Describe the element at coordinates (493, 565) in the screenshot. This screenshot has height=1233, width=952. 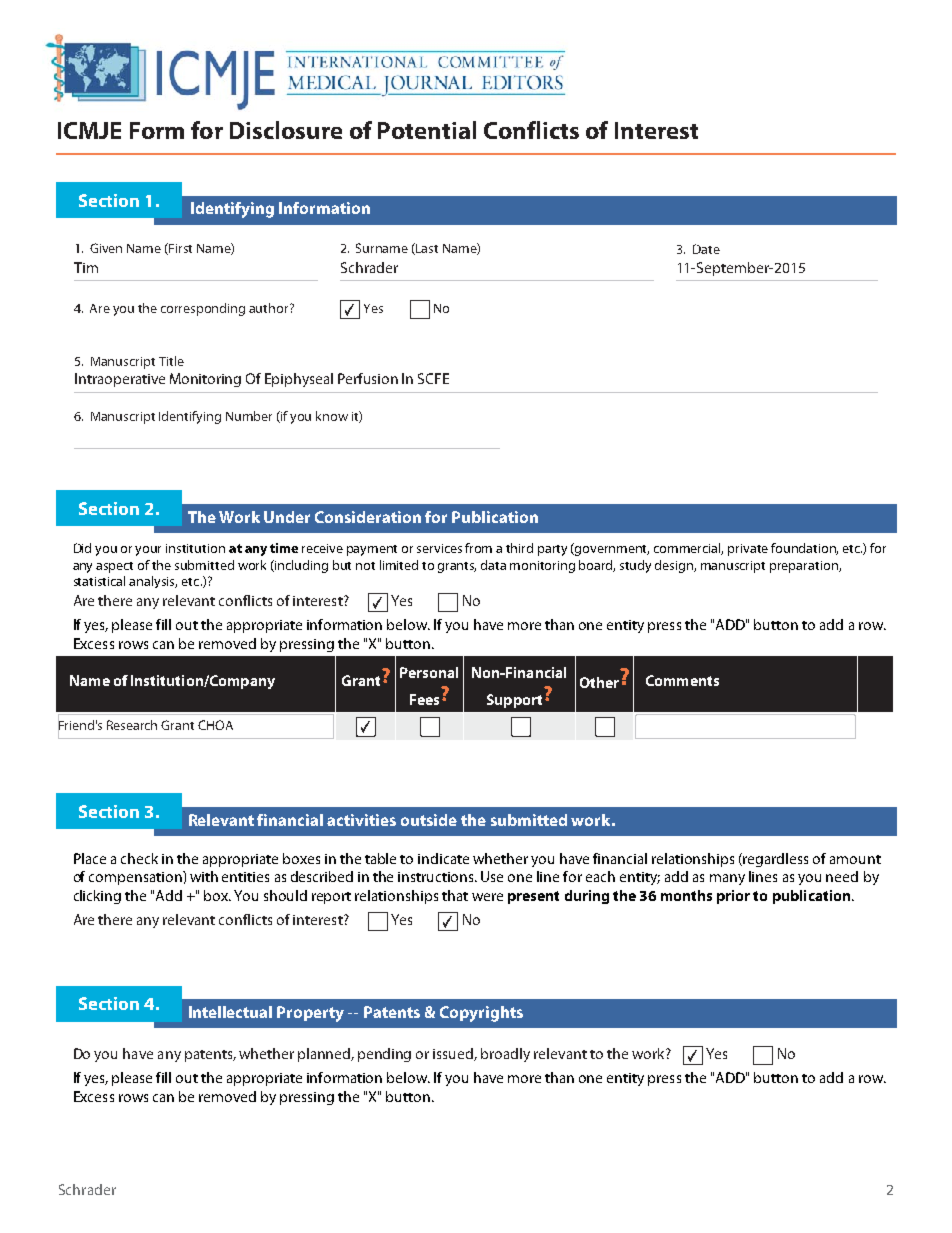
I see `data` at that location.
